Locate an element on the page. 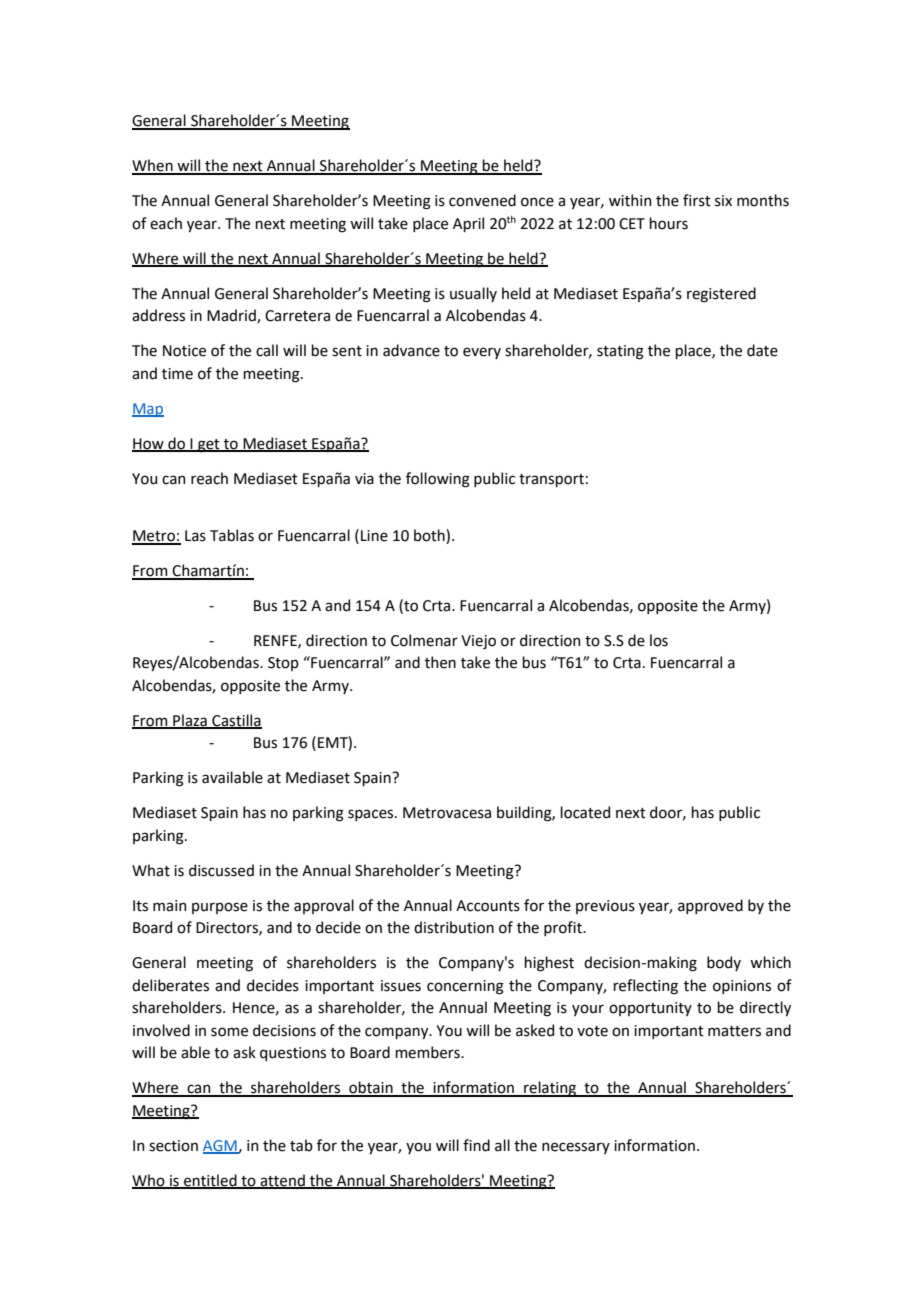  When is located at coordinates (153, 166).
